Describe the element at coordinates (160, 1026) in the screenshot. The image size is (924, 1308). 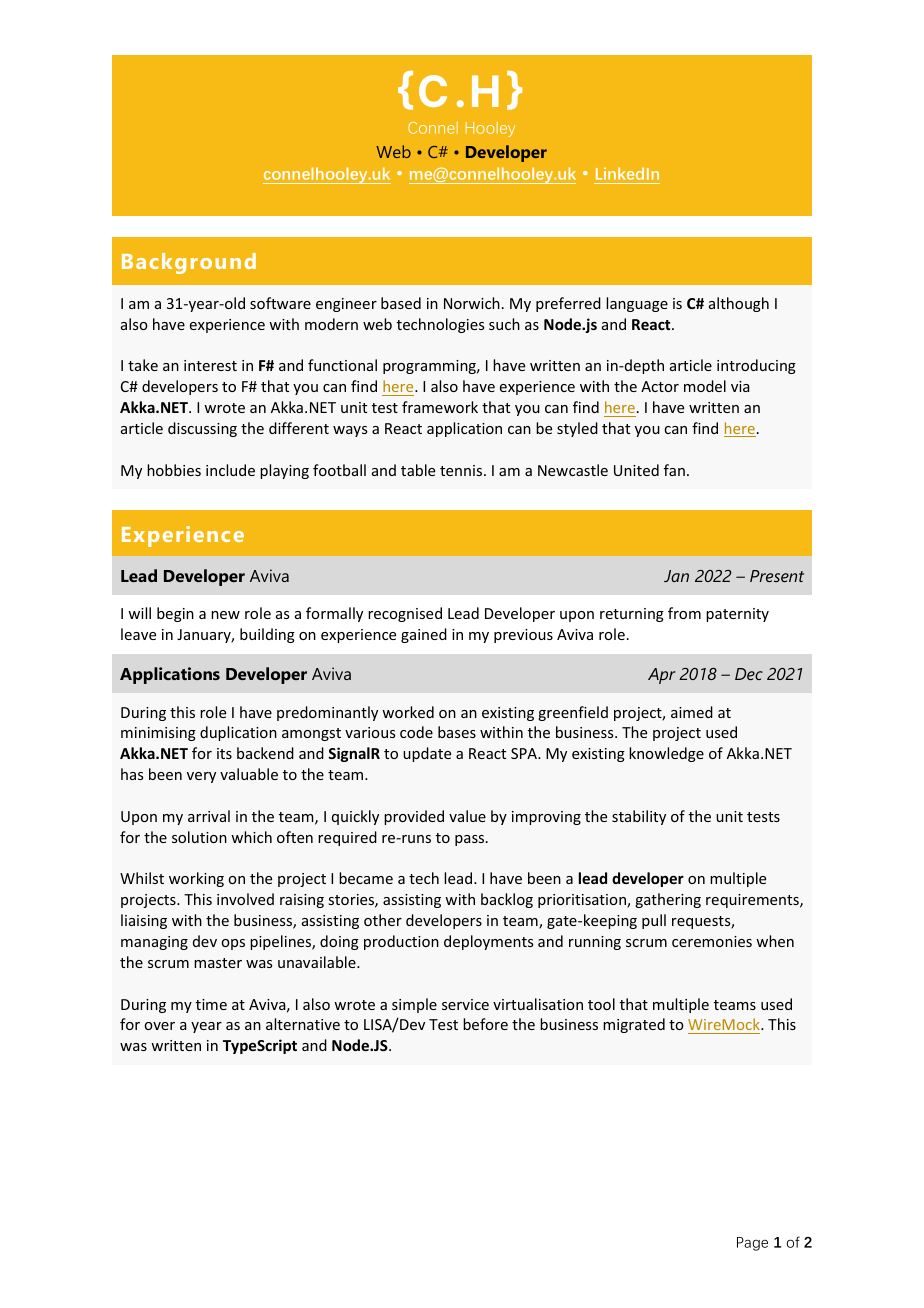
I see `over` at that location.
